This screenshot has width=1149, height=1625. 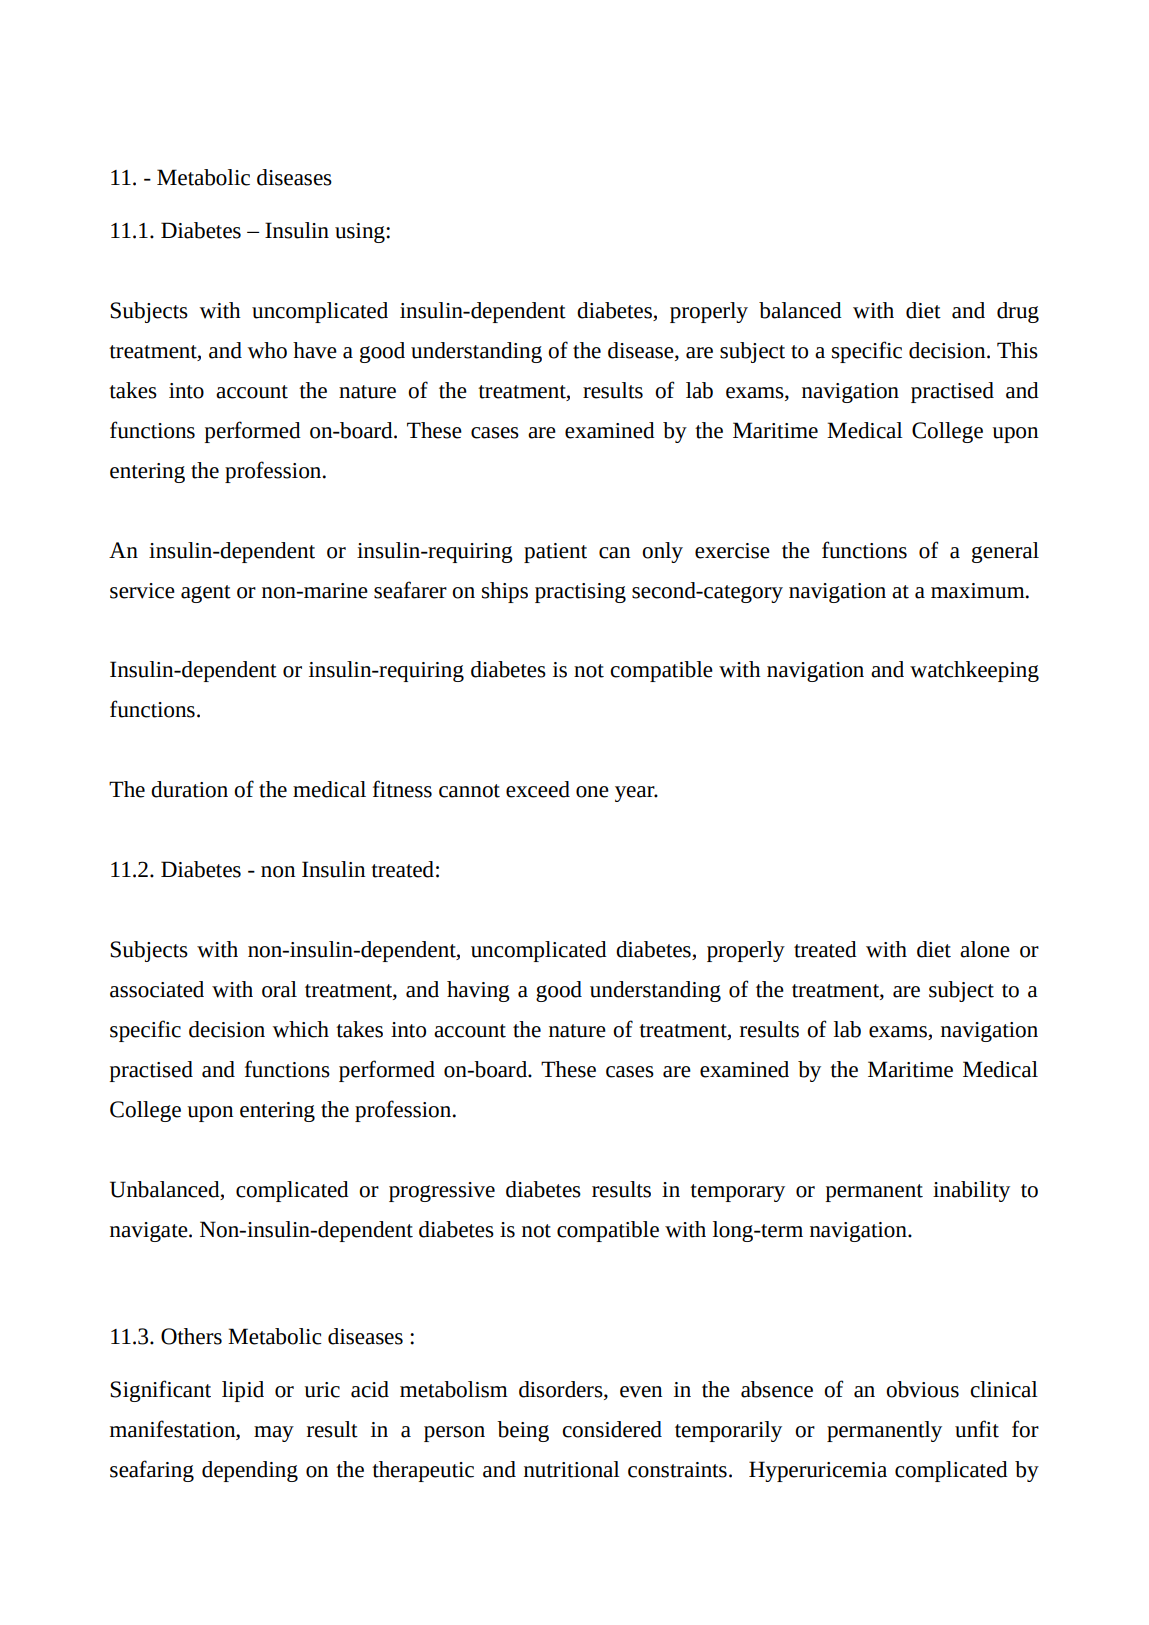 What do you see at coordinates (301, 1029) in the screenshot?
I see `which` at bounding box center [301, 1029].
